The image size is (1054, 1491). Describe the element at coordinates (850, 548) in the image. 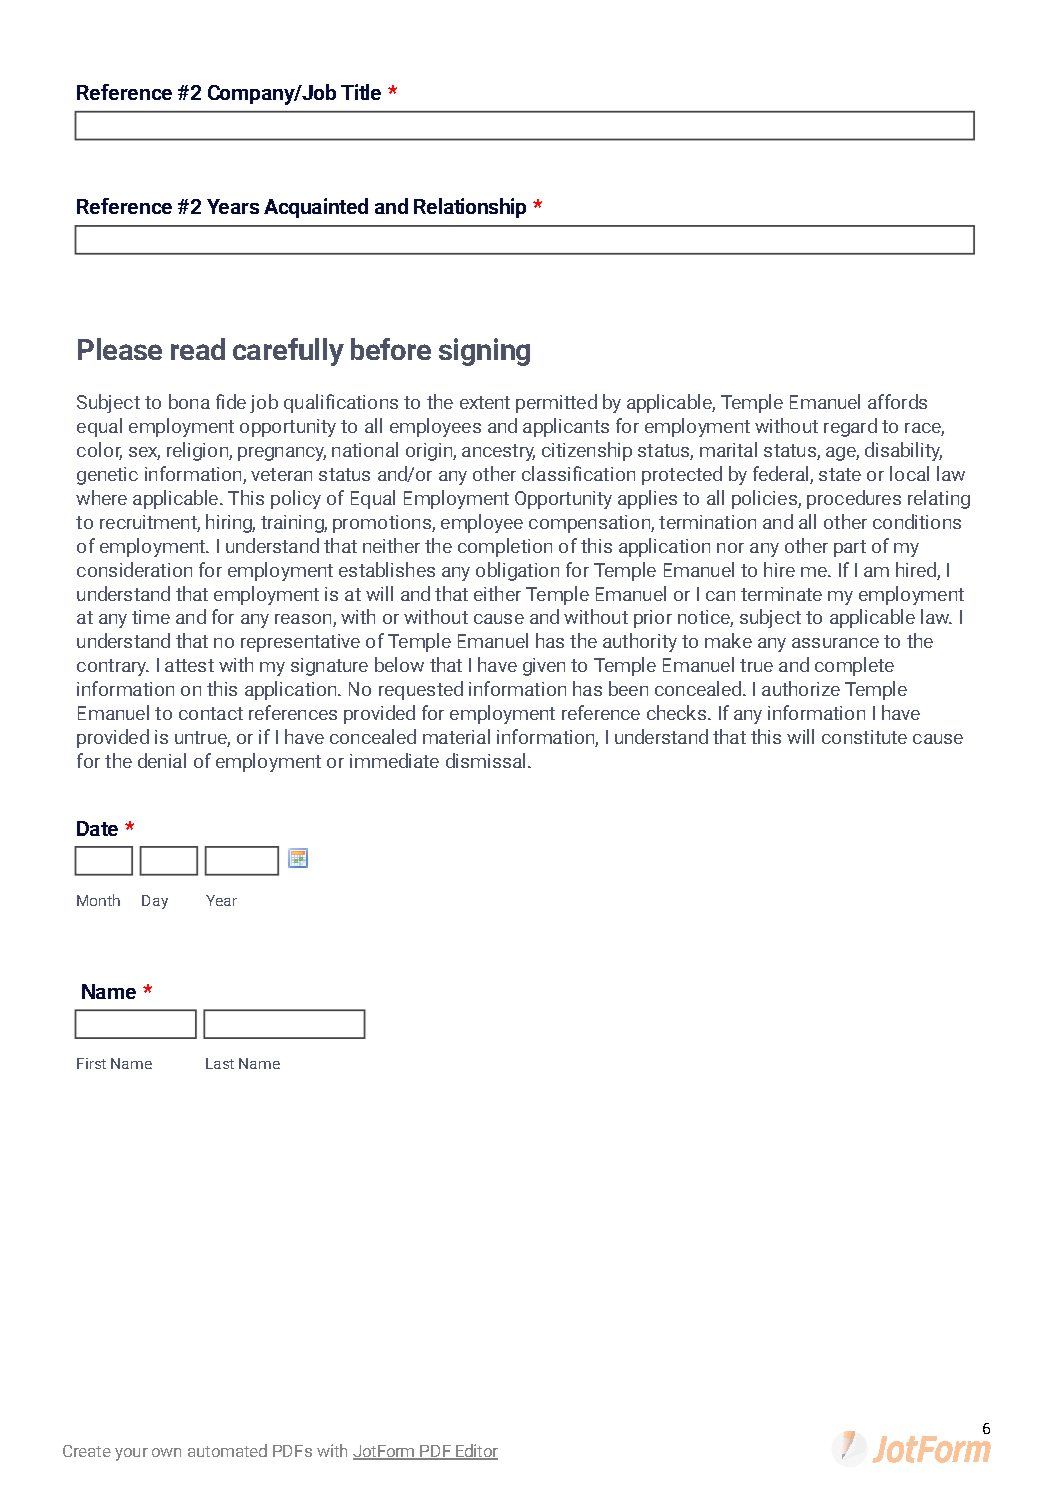

I see `part` at that location.
